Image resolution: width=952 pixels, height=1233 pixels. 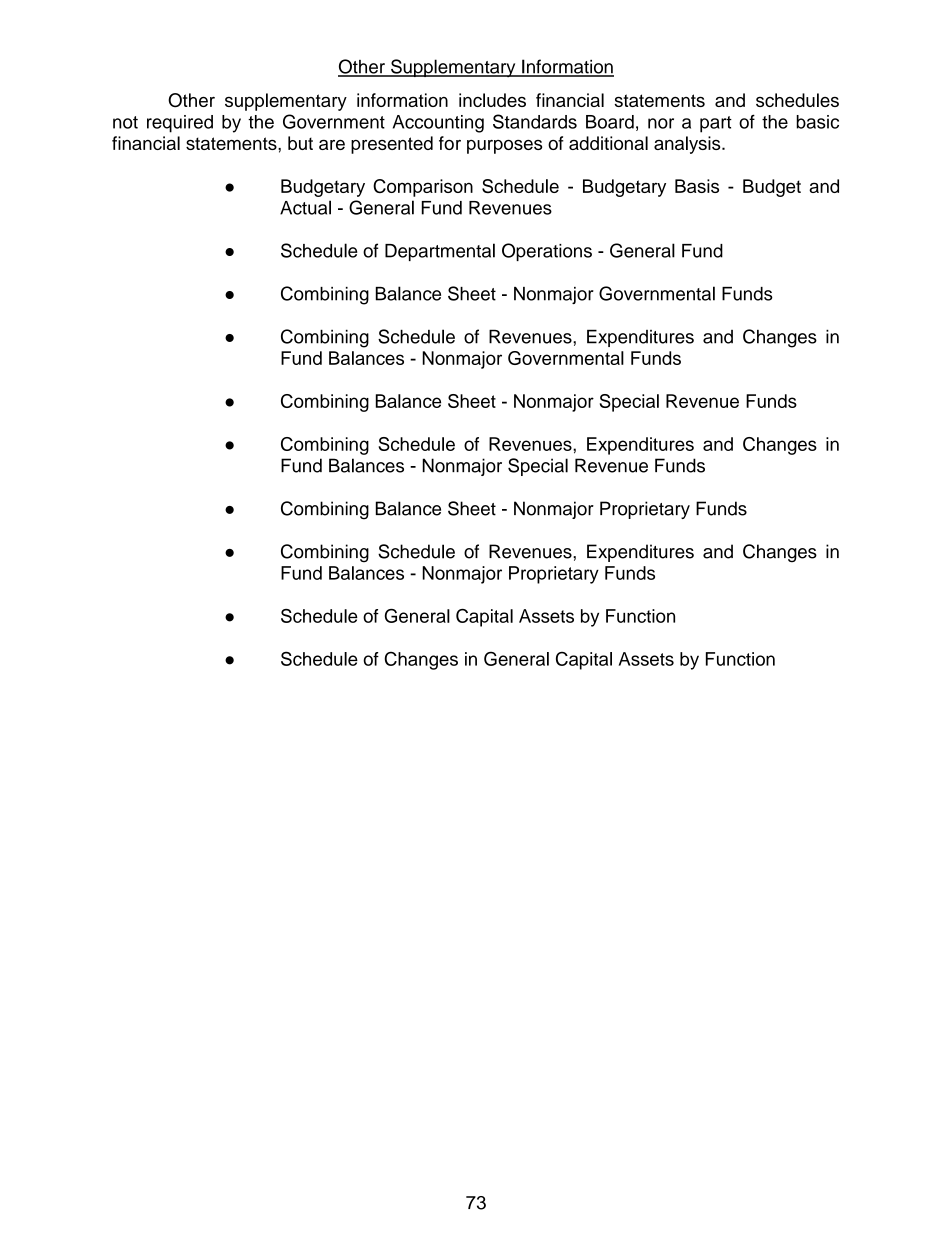 What do you see at coordinates (492, 100) in the image?
I see `includes` at bounding box center [492, 100].
